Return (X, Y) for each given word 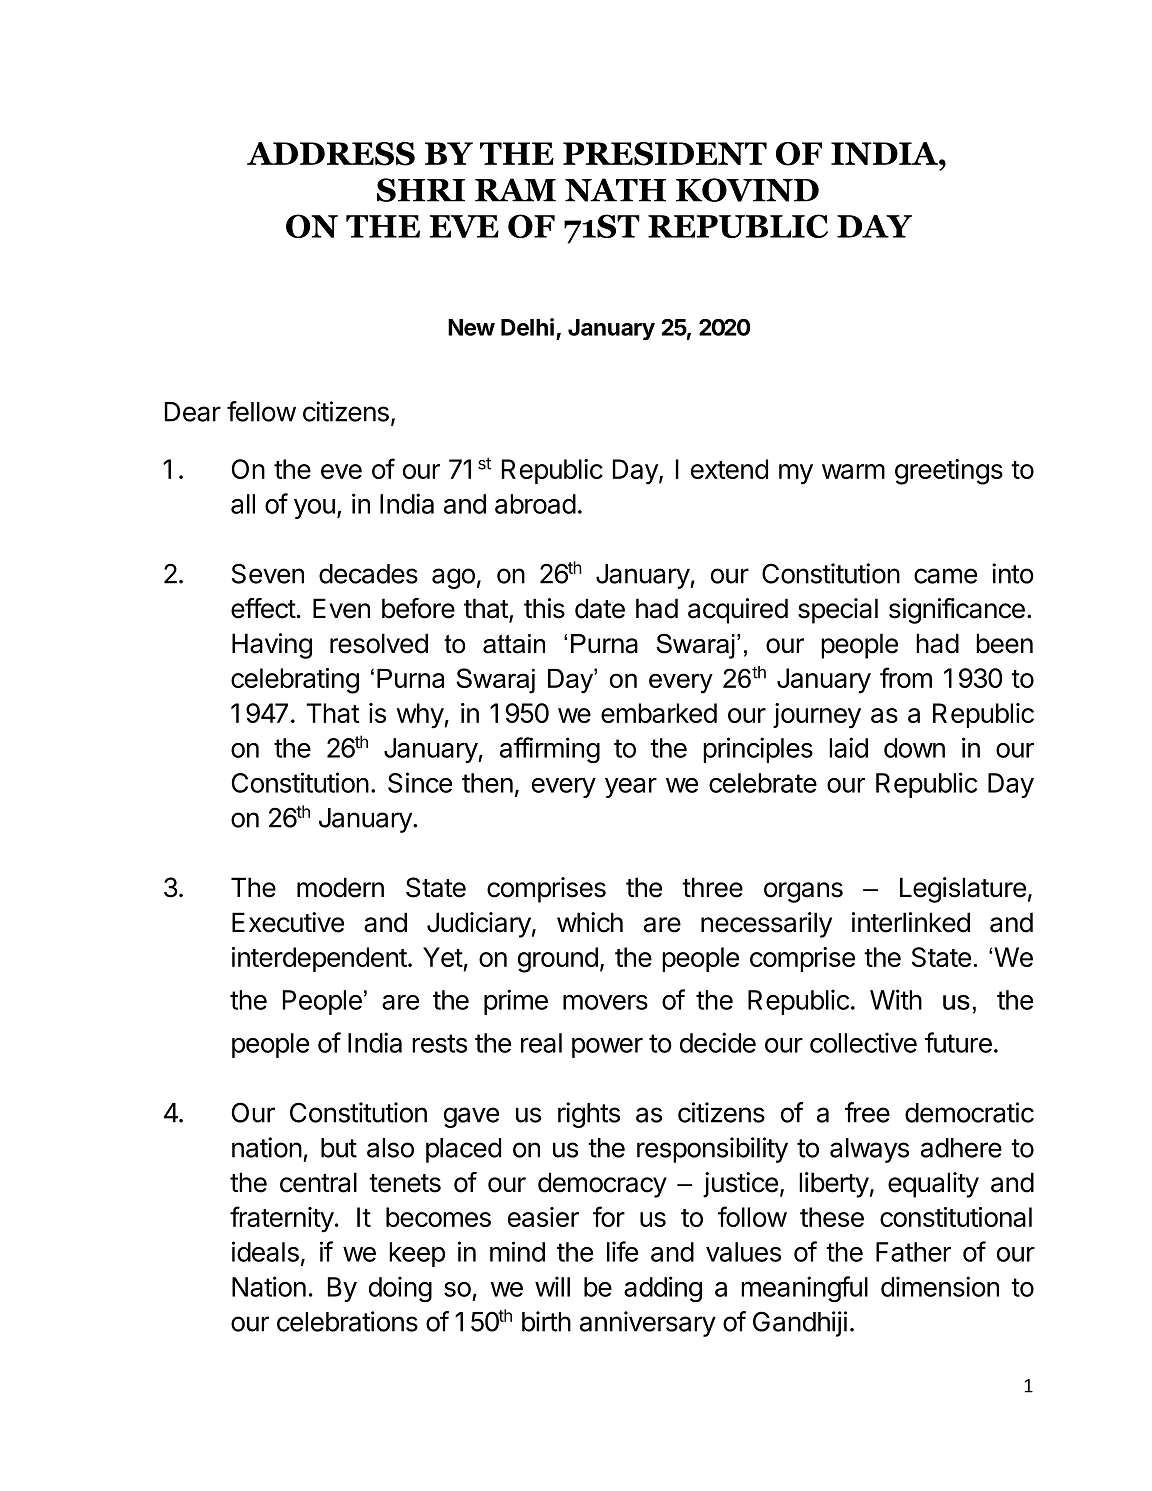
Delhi (527, 327)
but (339, 1148)
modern (340, 887)
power (607, 1048)
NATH (615, 190)
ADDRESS (331, 154)
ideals (265, 1251)
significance (957, 611)
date (600, 608)
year (631, 788)
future (958, 1042)
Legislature (963, 890)
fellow (261, 411)
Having (272, 646)
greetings (949, 472)
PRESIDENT (665, 154)
